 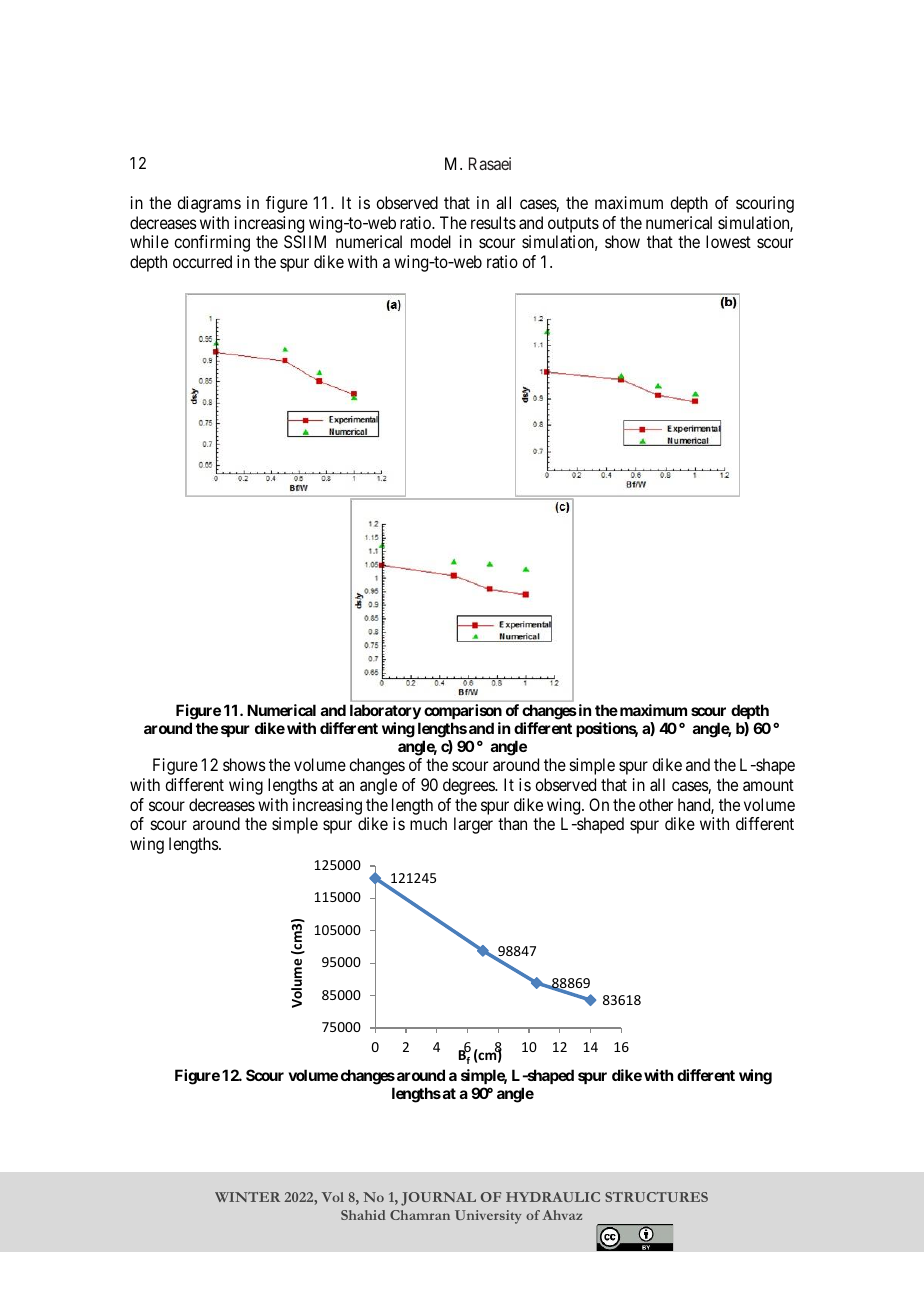 What do you see at coordinates (428, 823) in the image?
I see `much` at bounding box center [428, 823].
